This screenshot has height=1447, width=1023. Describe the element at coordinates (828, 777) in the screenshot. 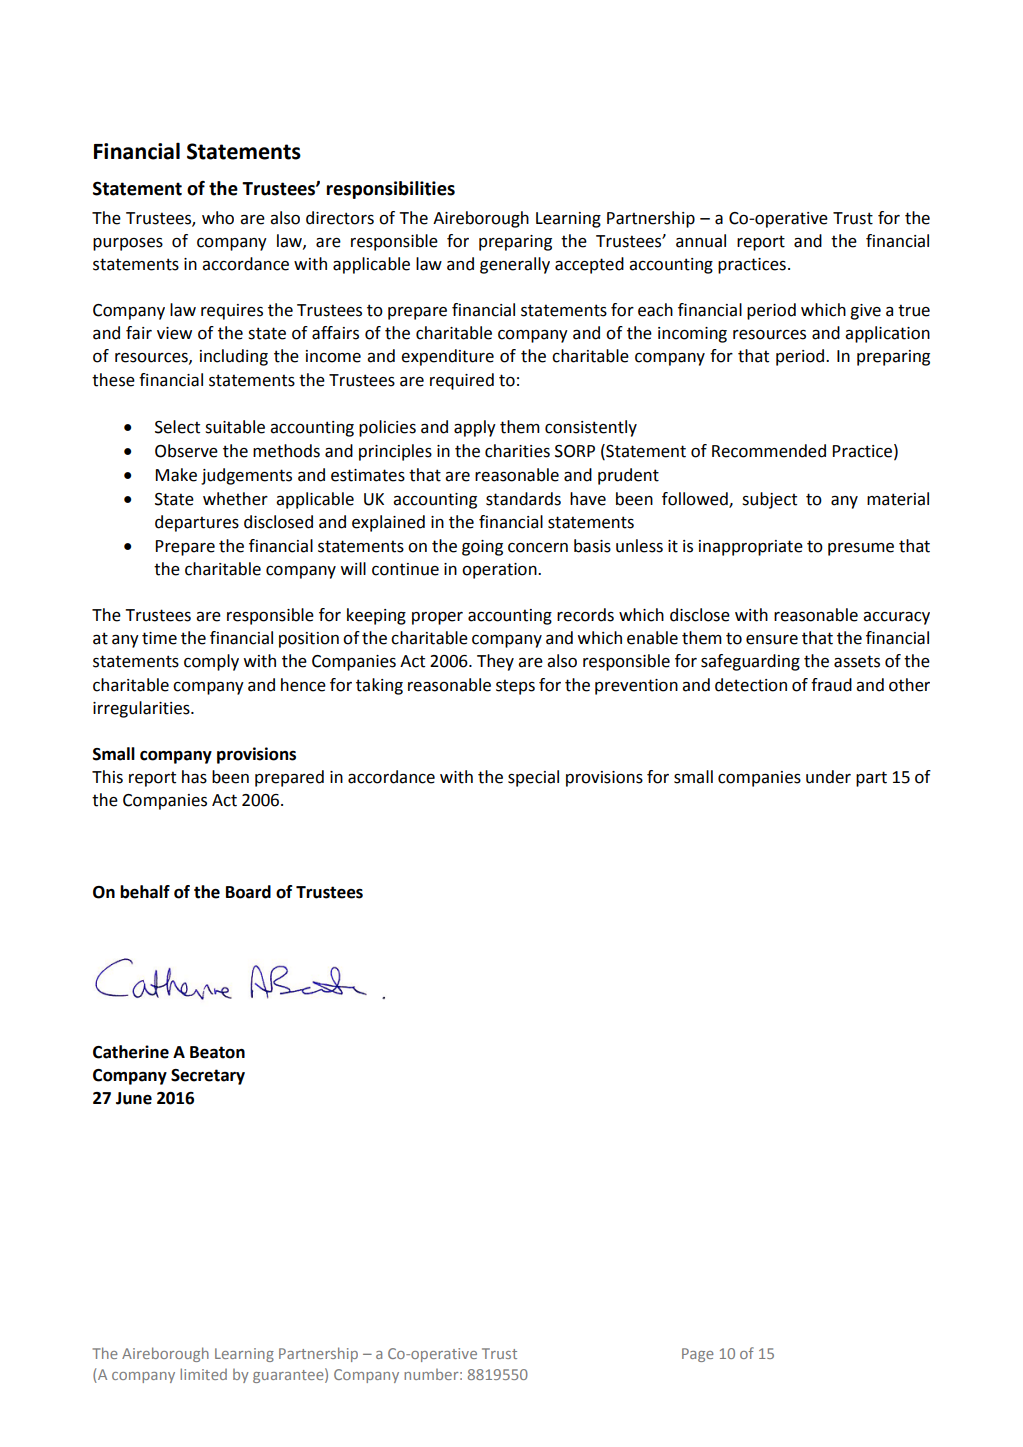

I see `under` at that location.
